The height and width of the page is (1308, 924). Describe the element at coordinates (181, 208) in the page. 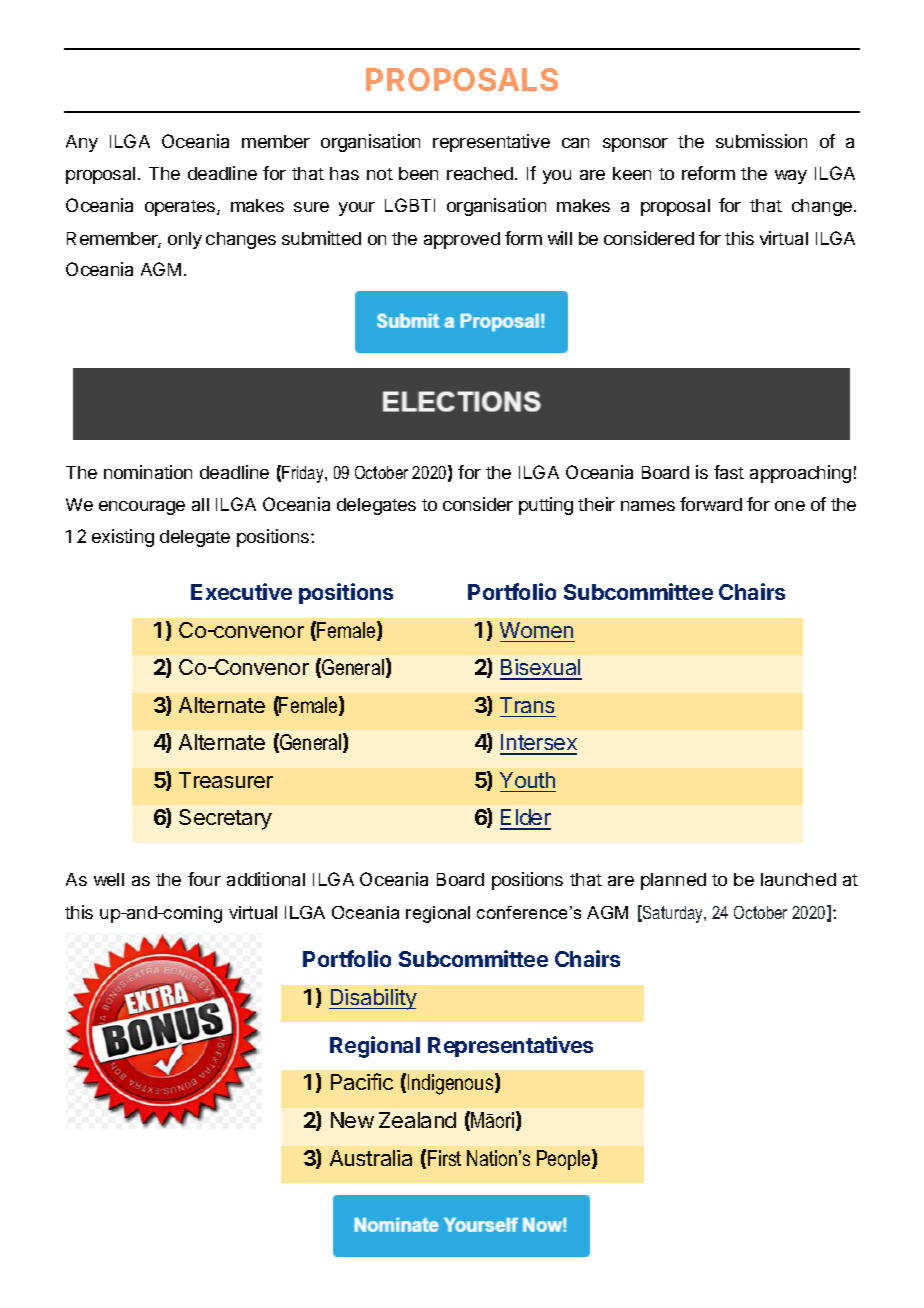

I see `operates` at that location.
